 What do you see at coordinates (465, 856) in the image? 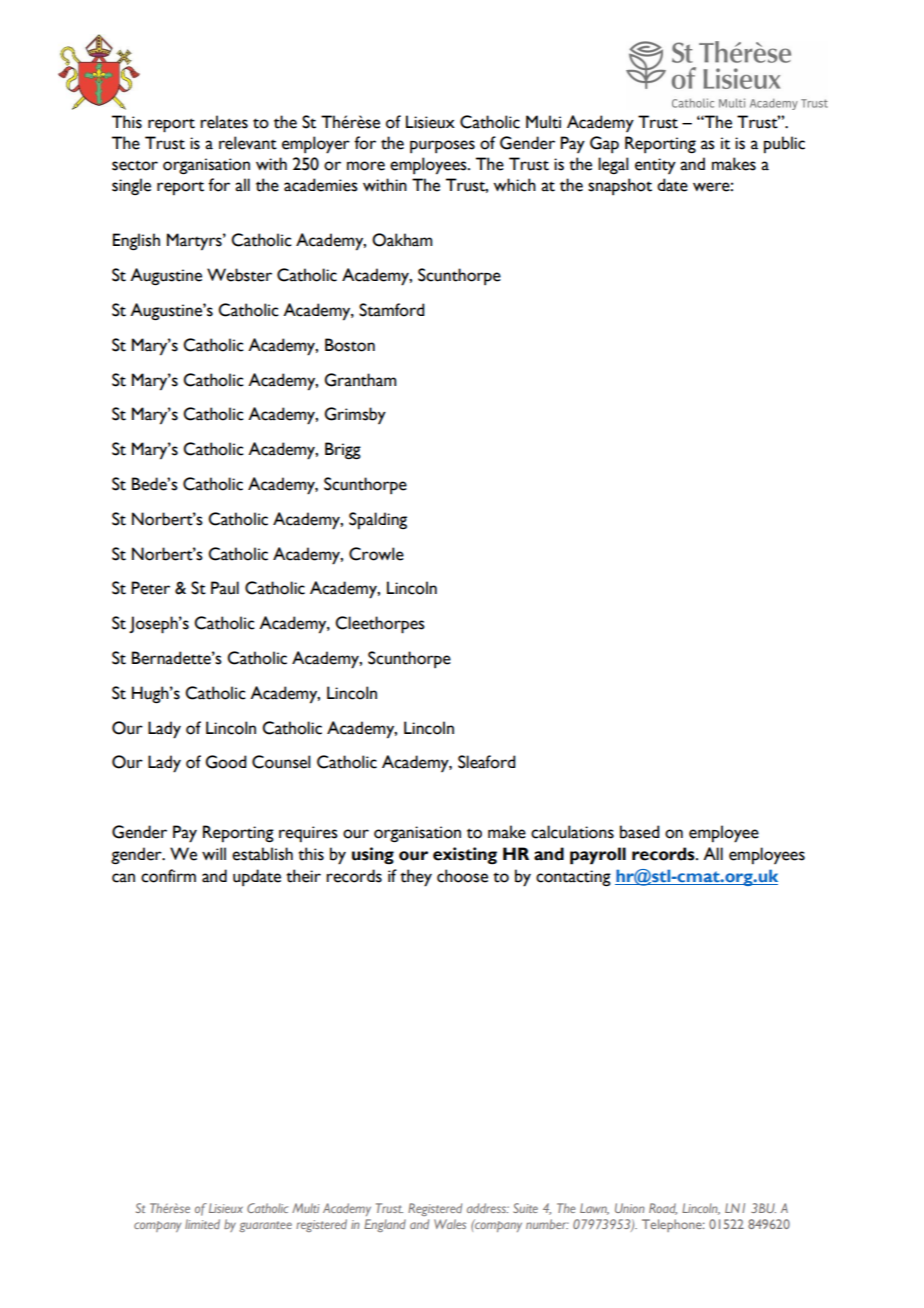
I see `existing` at bounding box center [465, 856].
